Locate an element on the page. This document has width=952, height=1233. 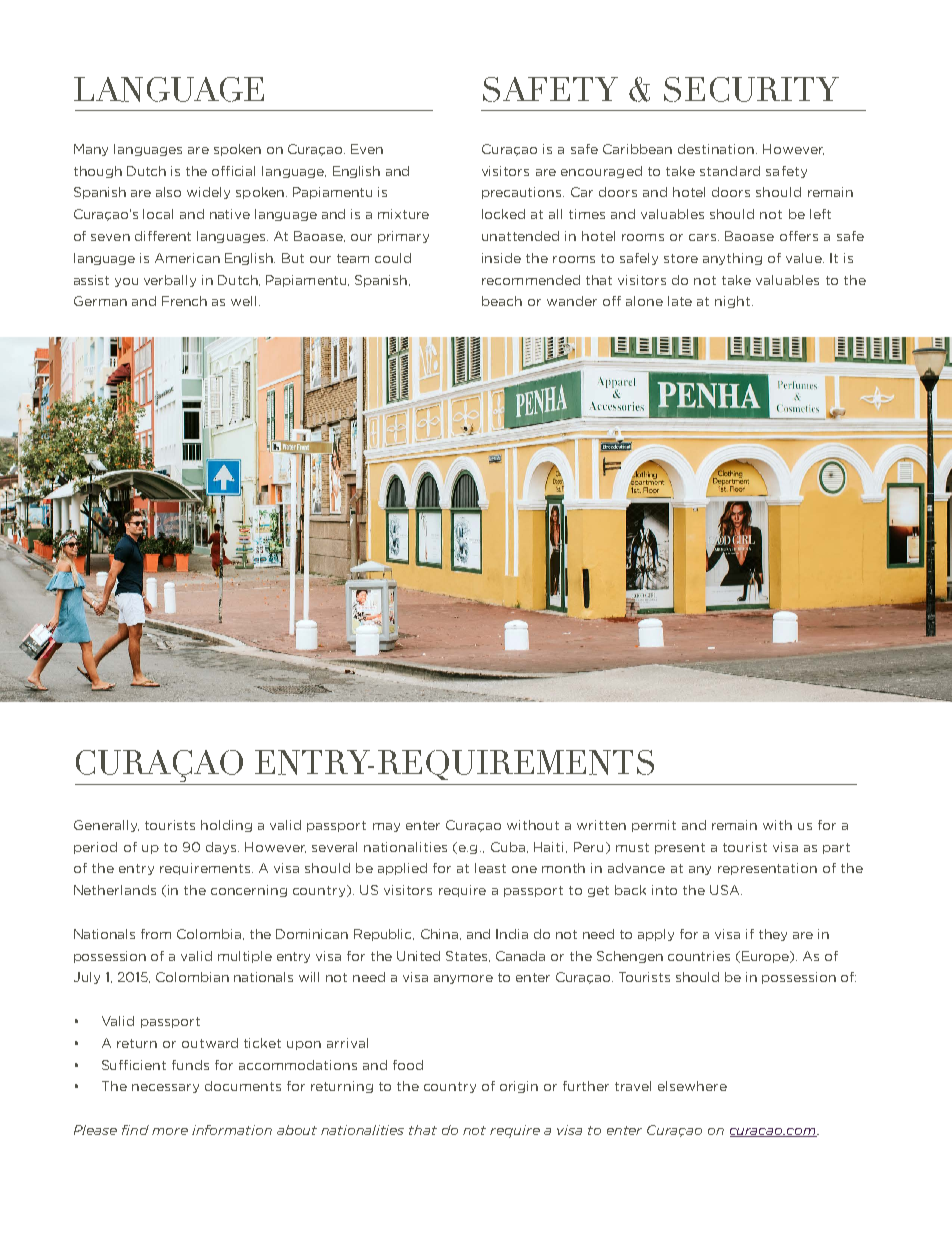
permit is located at coordinates (654, 826).
